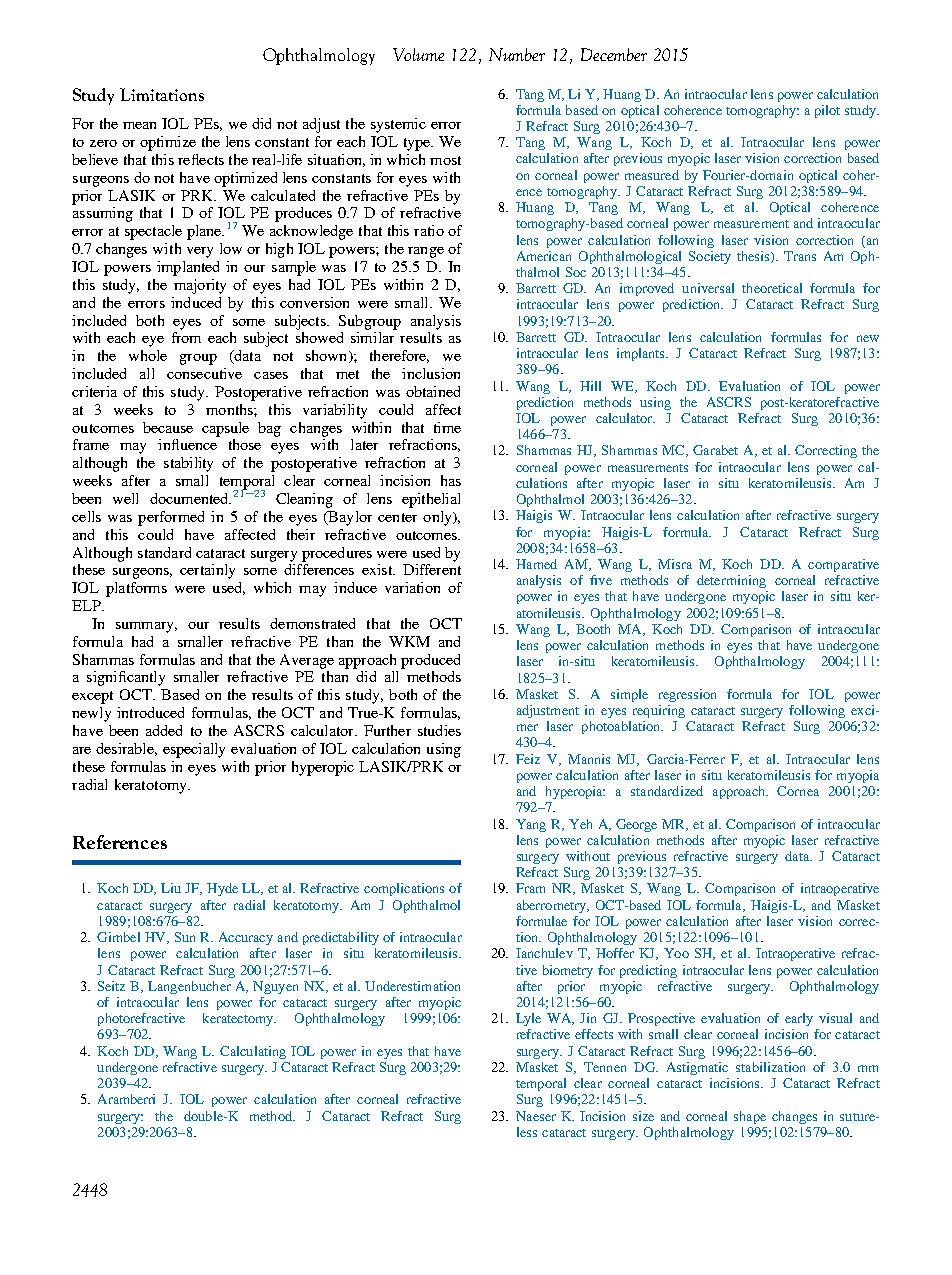  I want to click on mean, so click(139, 125).
